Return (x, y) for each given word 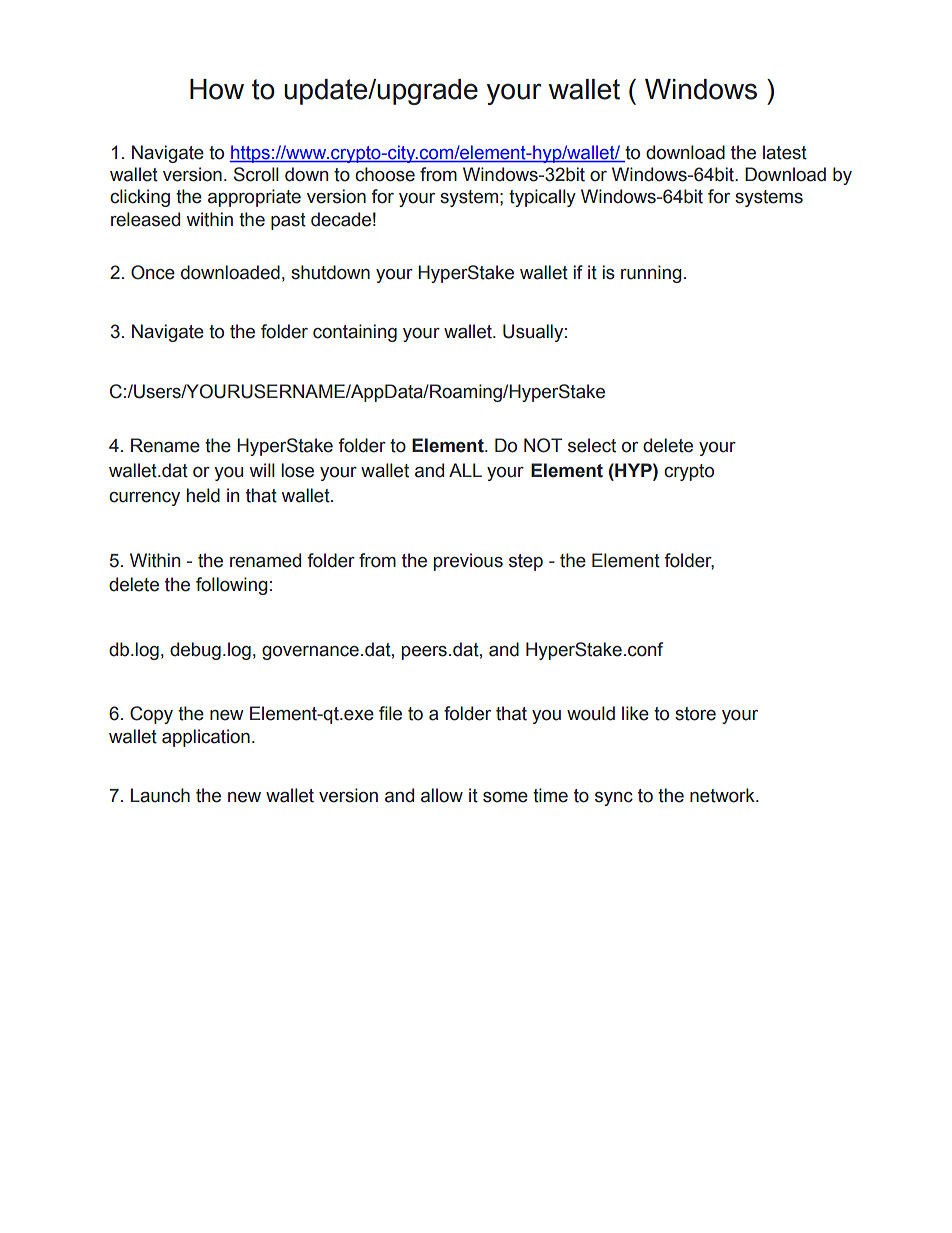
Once (153, 272)
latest (785, 152)
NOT (543, 445)
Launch (160, 795)
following (231, 586)
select (592, 445)
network (723, 795)
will (262, 470)
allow (442, 795)
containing (355, 333)
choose (385, 174)
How (217, 89)
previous (468, 562)
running (651, 274)
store (695, 714)
